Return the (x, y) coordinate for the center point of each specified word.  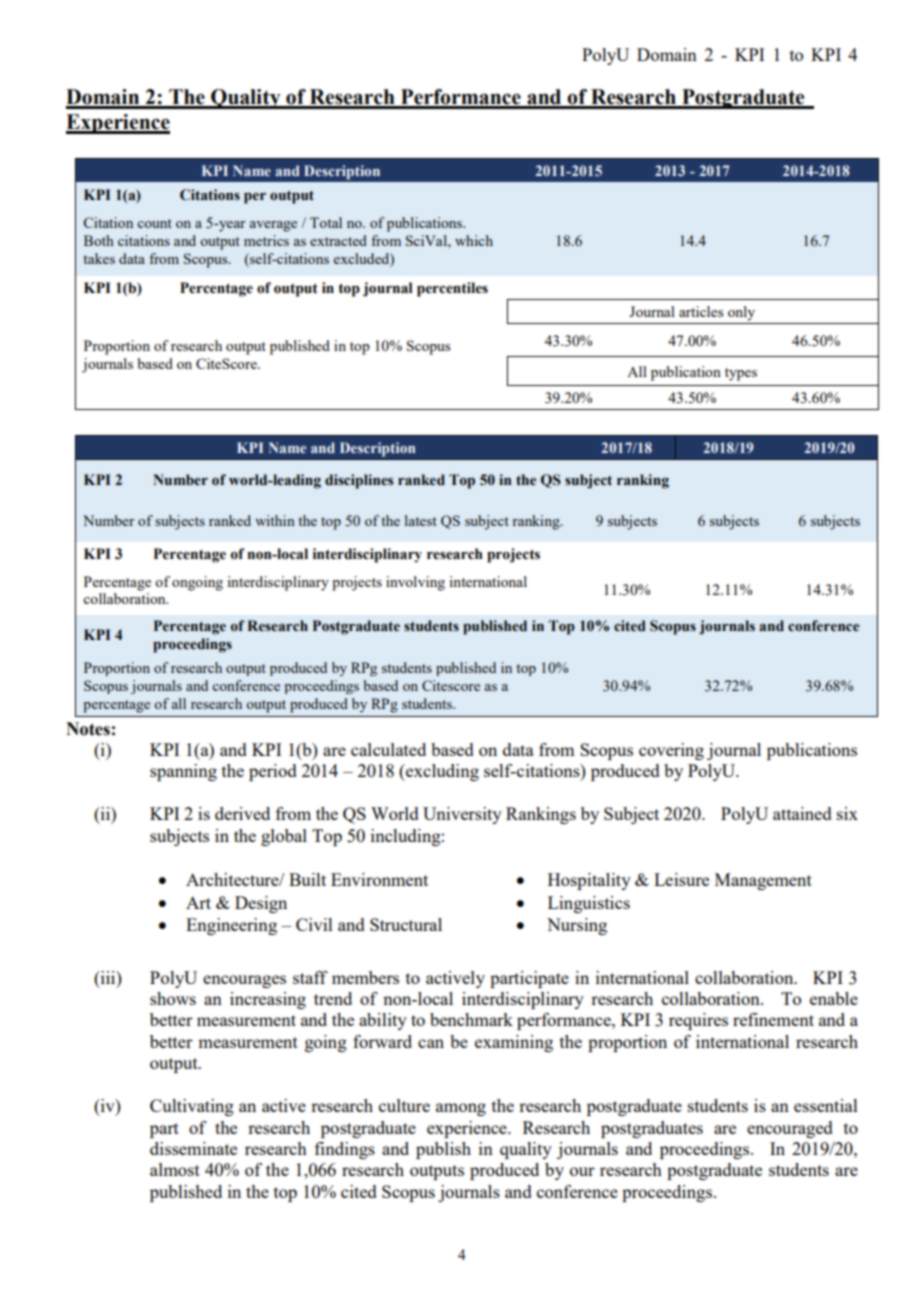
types (741, 374)
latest (421, 520)
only (741, 313)
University (462, 815)
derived (242, 813)
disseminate (193, 1148)
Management (763, 881)
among (461, 1109)
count (154, 223)
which (474, 240)
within (275, 520)
